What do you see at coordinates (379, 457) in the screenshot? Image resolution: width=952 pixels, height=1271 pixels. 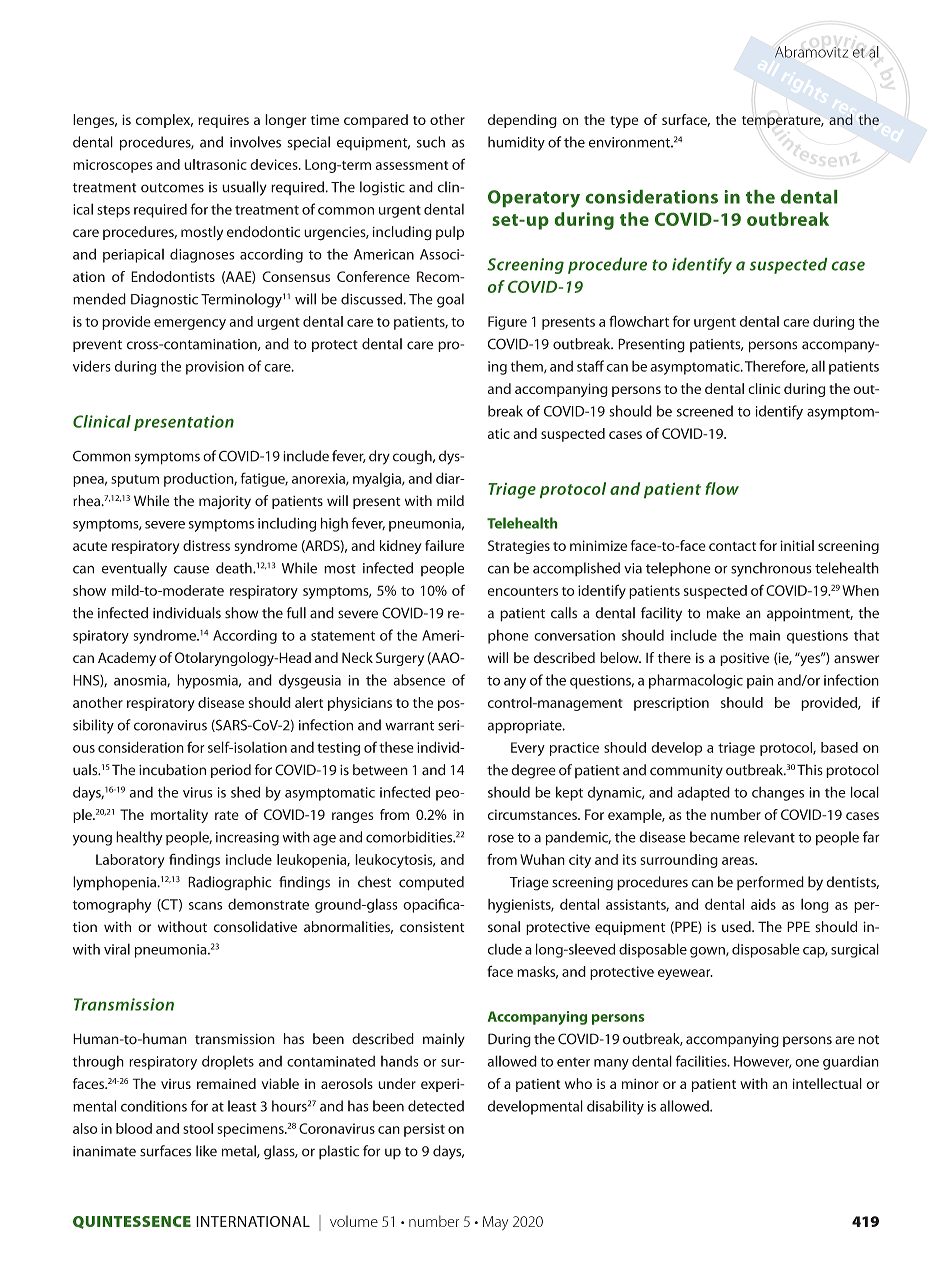 I see `dry` at bounding box center [379, 457].
